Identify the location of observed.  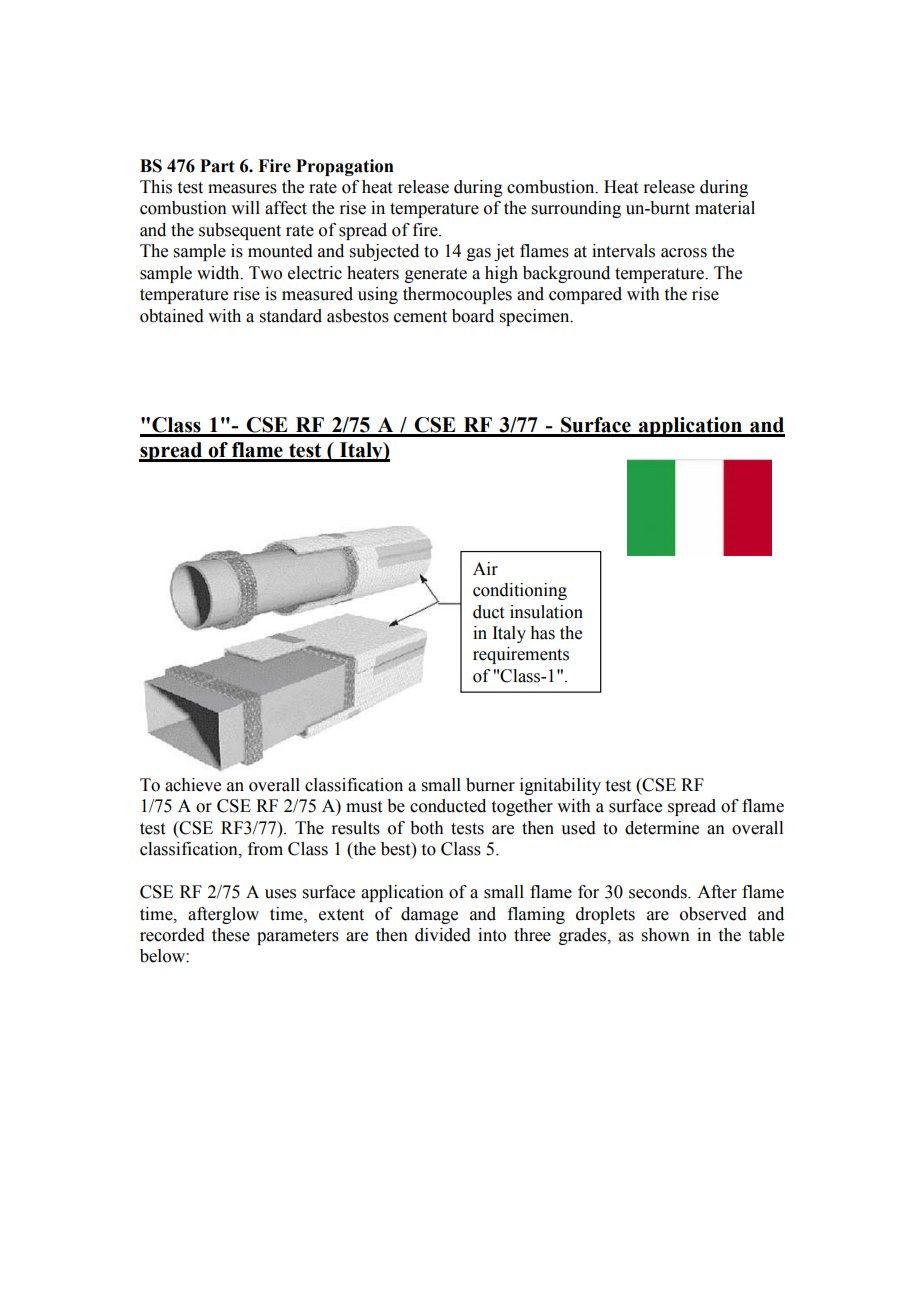
(713, 914).
